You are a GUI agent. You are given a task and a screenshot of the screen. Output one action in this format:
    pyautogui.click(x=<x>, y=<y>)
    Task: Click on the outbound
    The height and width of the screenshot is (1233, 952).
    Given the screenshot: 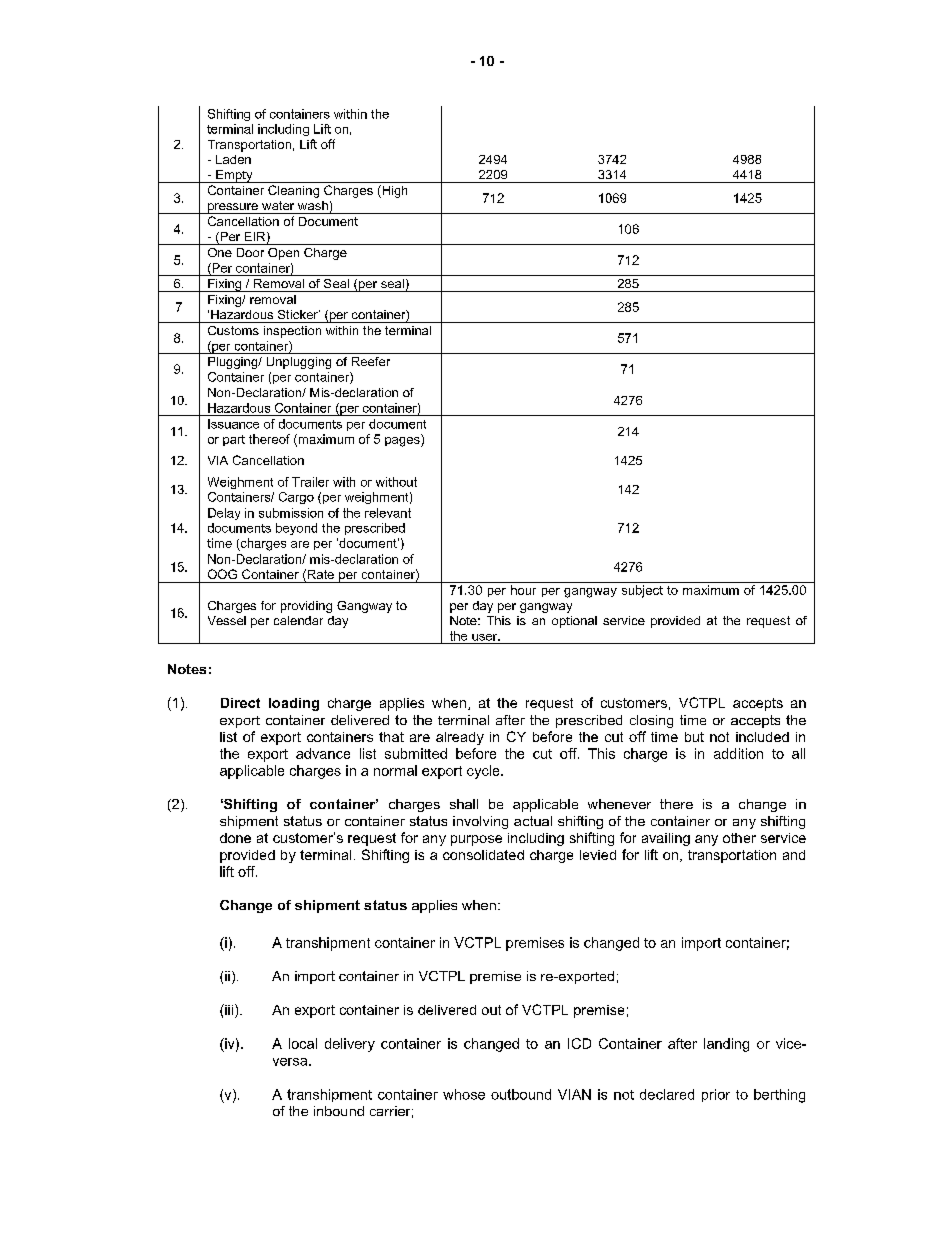 What is the action you would take?
    pyautogui.click(x=521, y=1094)
